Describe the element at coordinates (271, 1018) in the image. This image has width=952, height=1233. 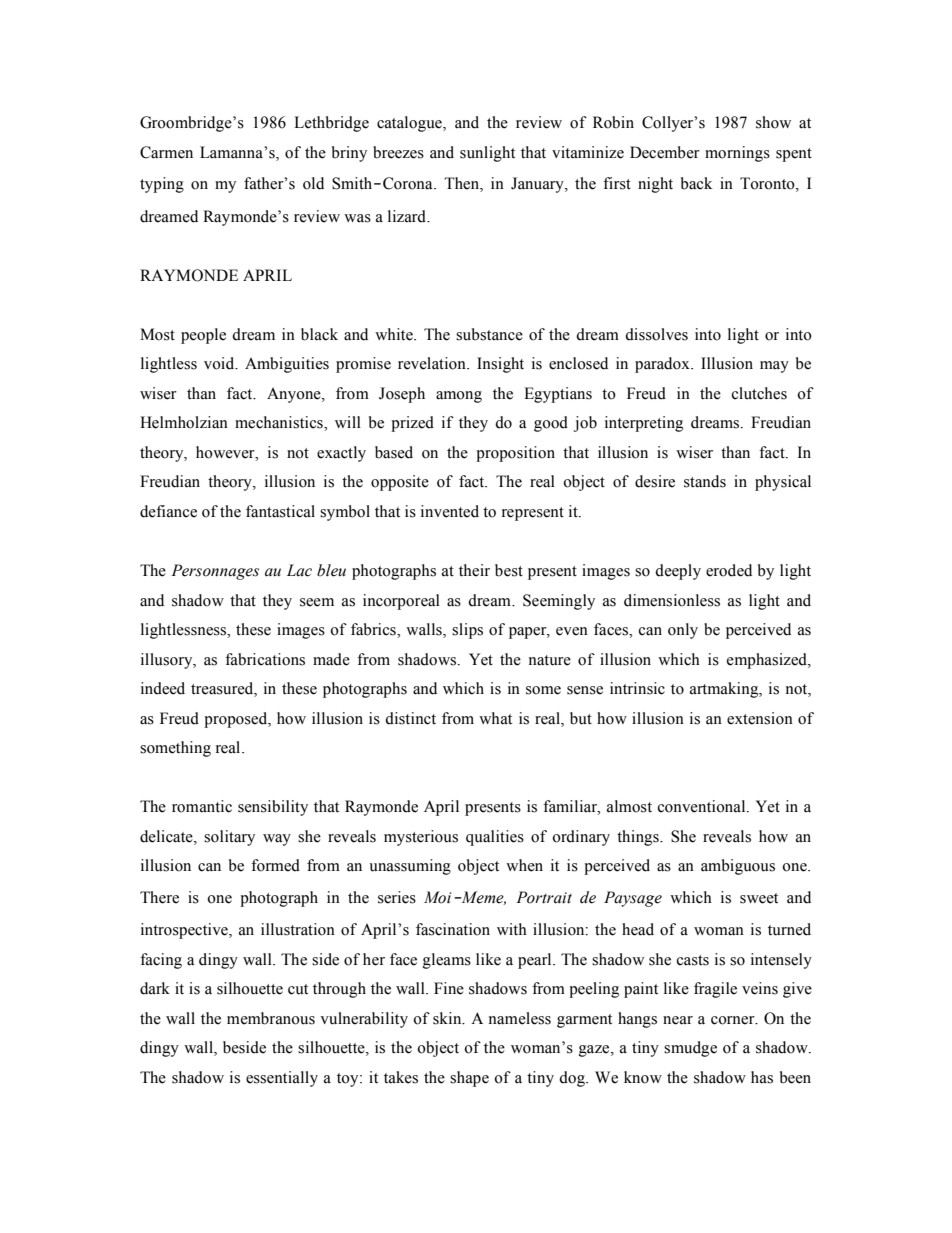
I see `membranous` at that location.
